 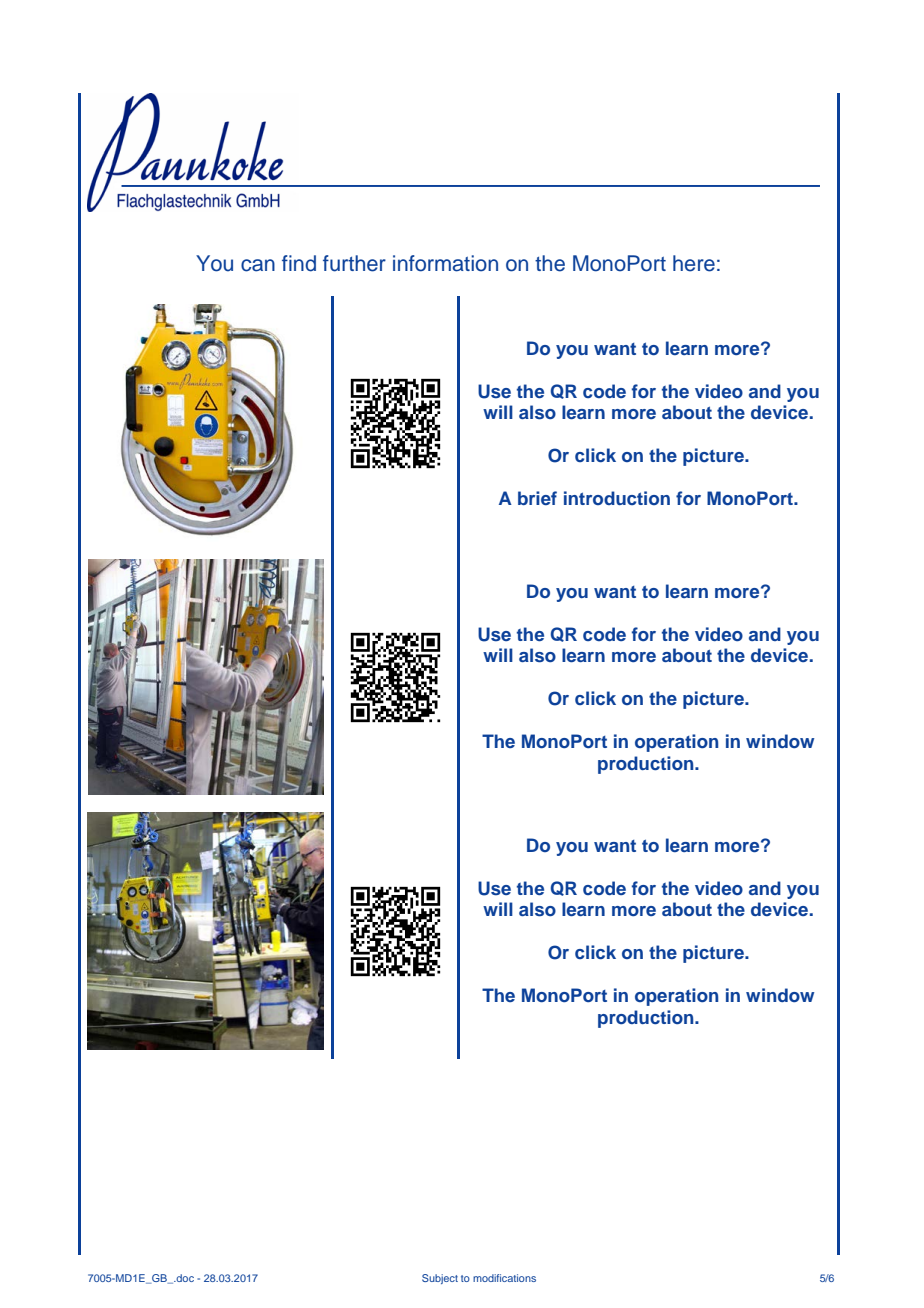 I want to click on find, so click(x=299, y=263).
